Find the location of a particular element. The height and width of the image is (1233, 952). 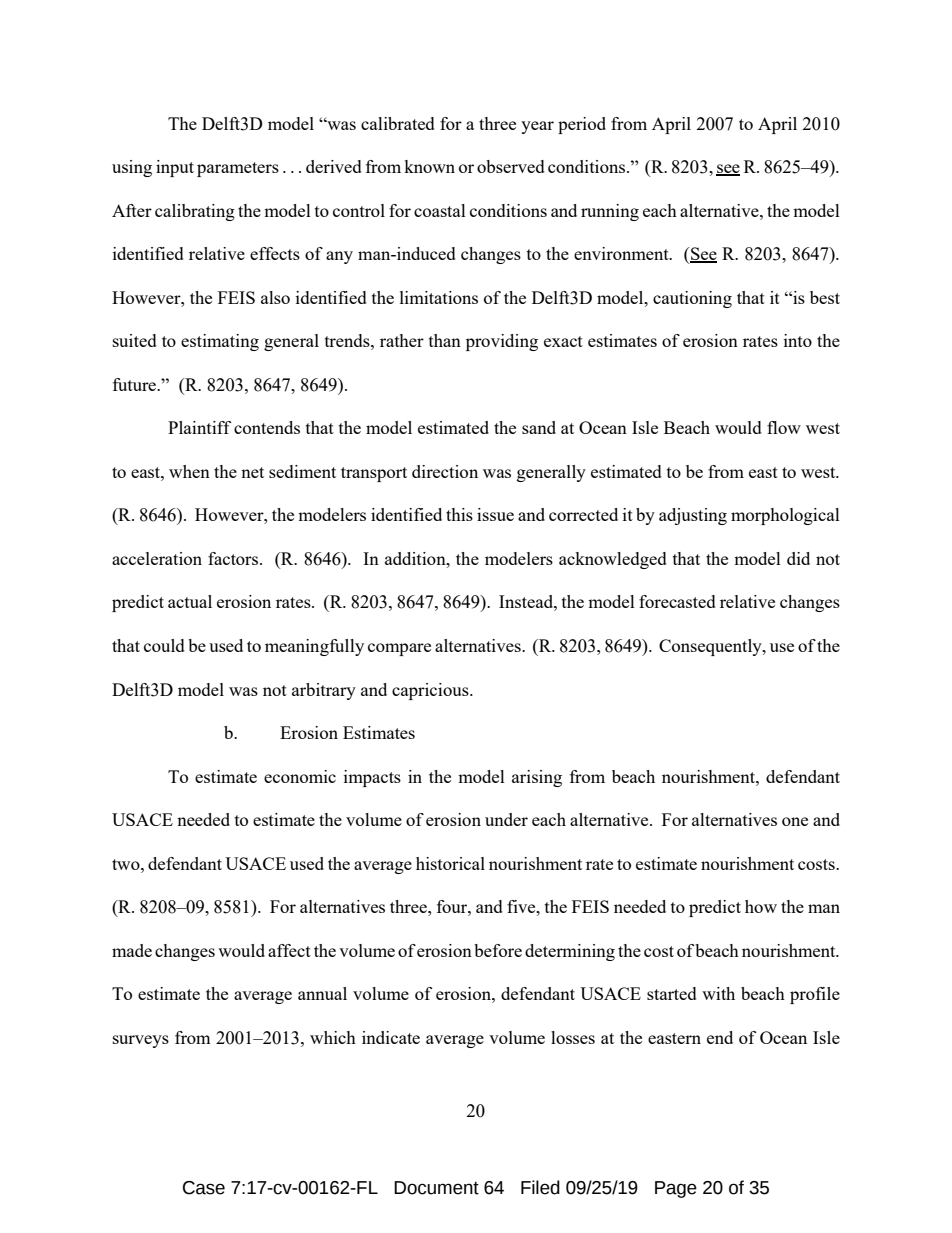

Case is located at coordinates (204, 1188).
